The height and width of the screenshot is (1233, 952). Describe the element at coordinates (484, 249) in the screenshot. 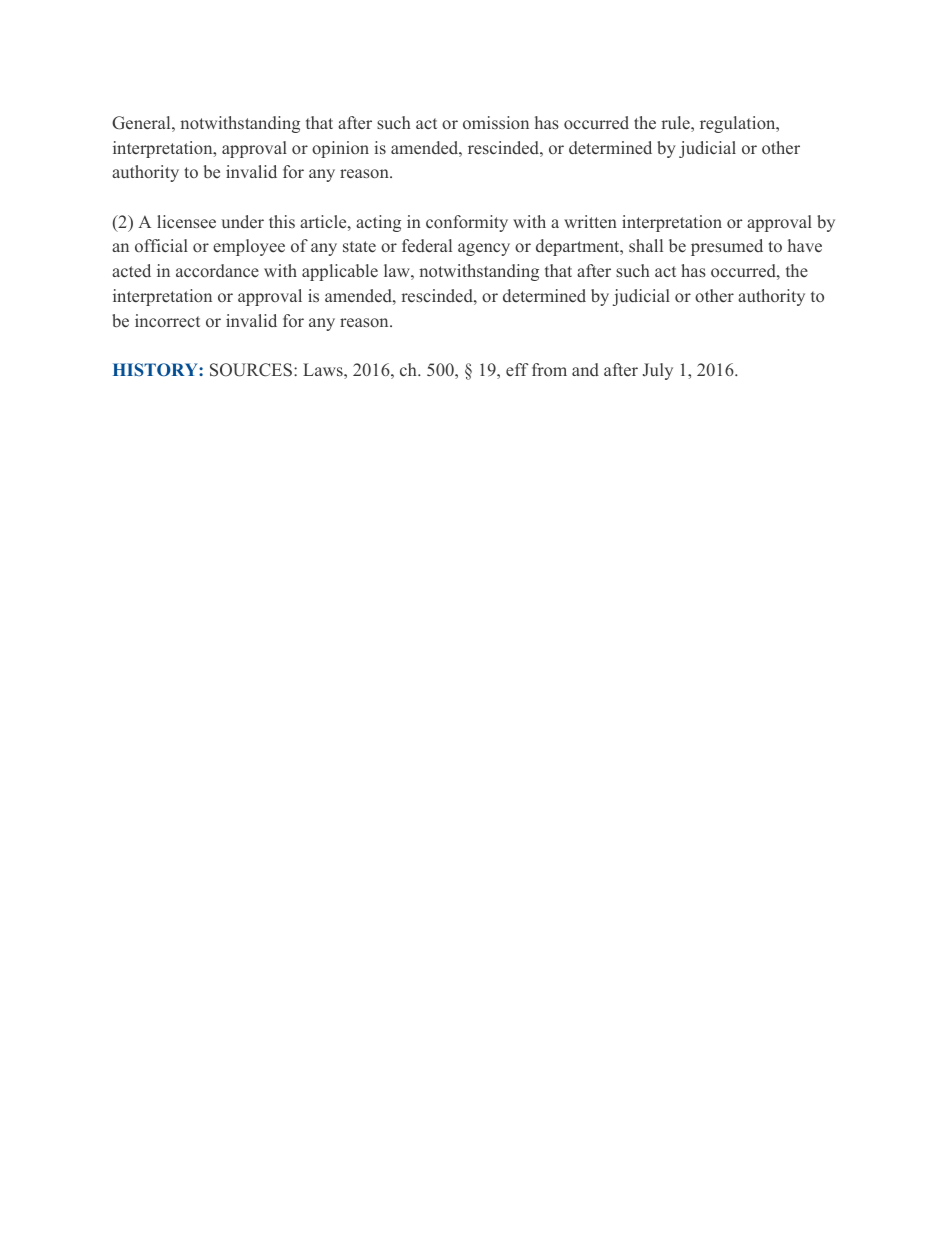

I see `agency` at that location.
